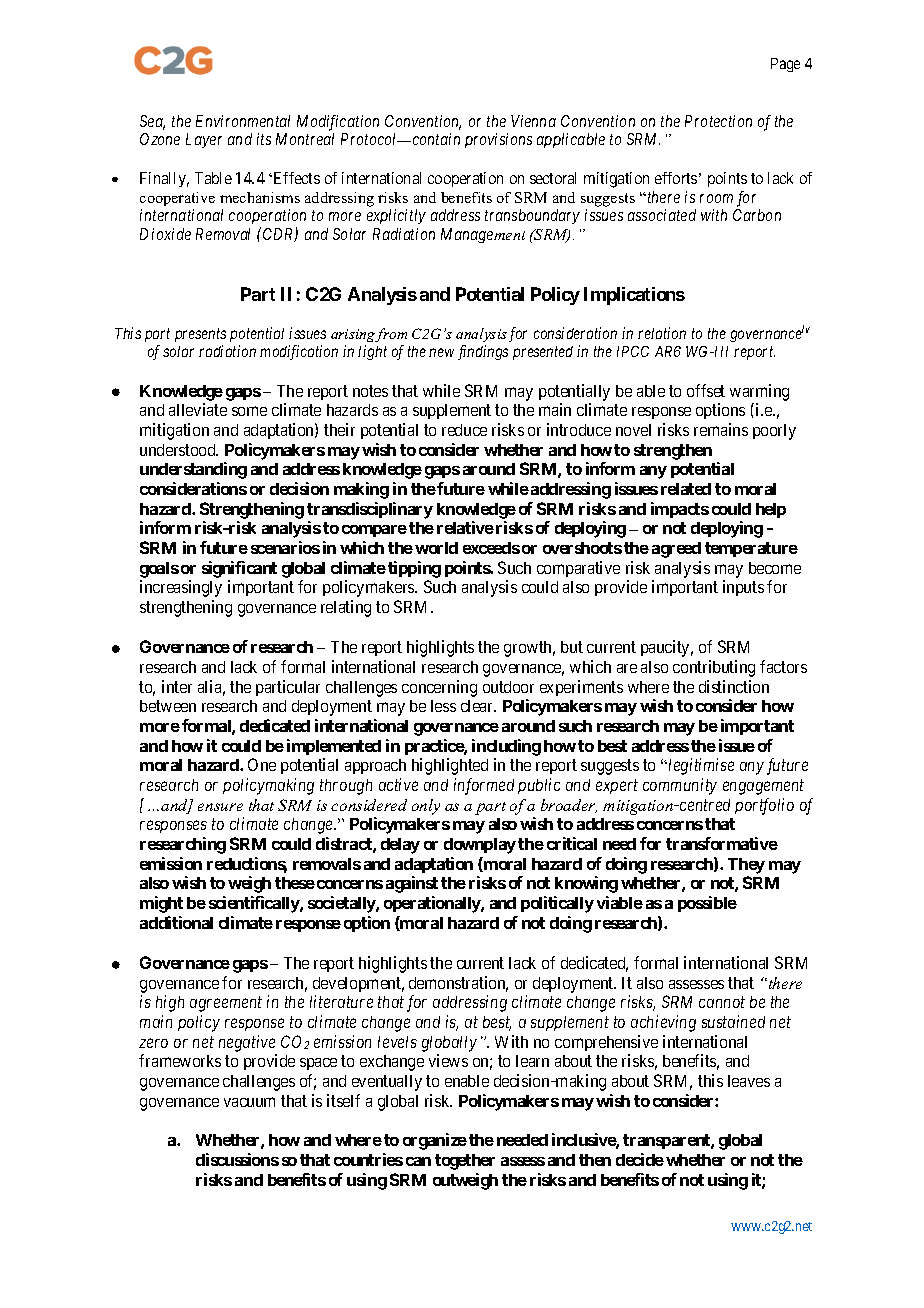  Describe the element at coordinates (722, 843) in the page. I see `transformative` at that location.
